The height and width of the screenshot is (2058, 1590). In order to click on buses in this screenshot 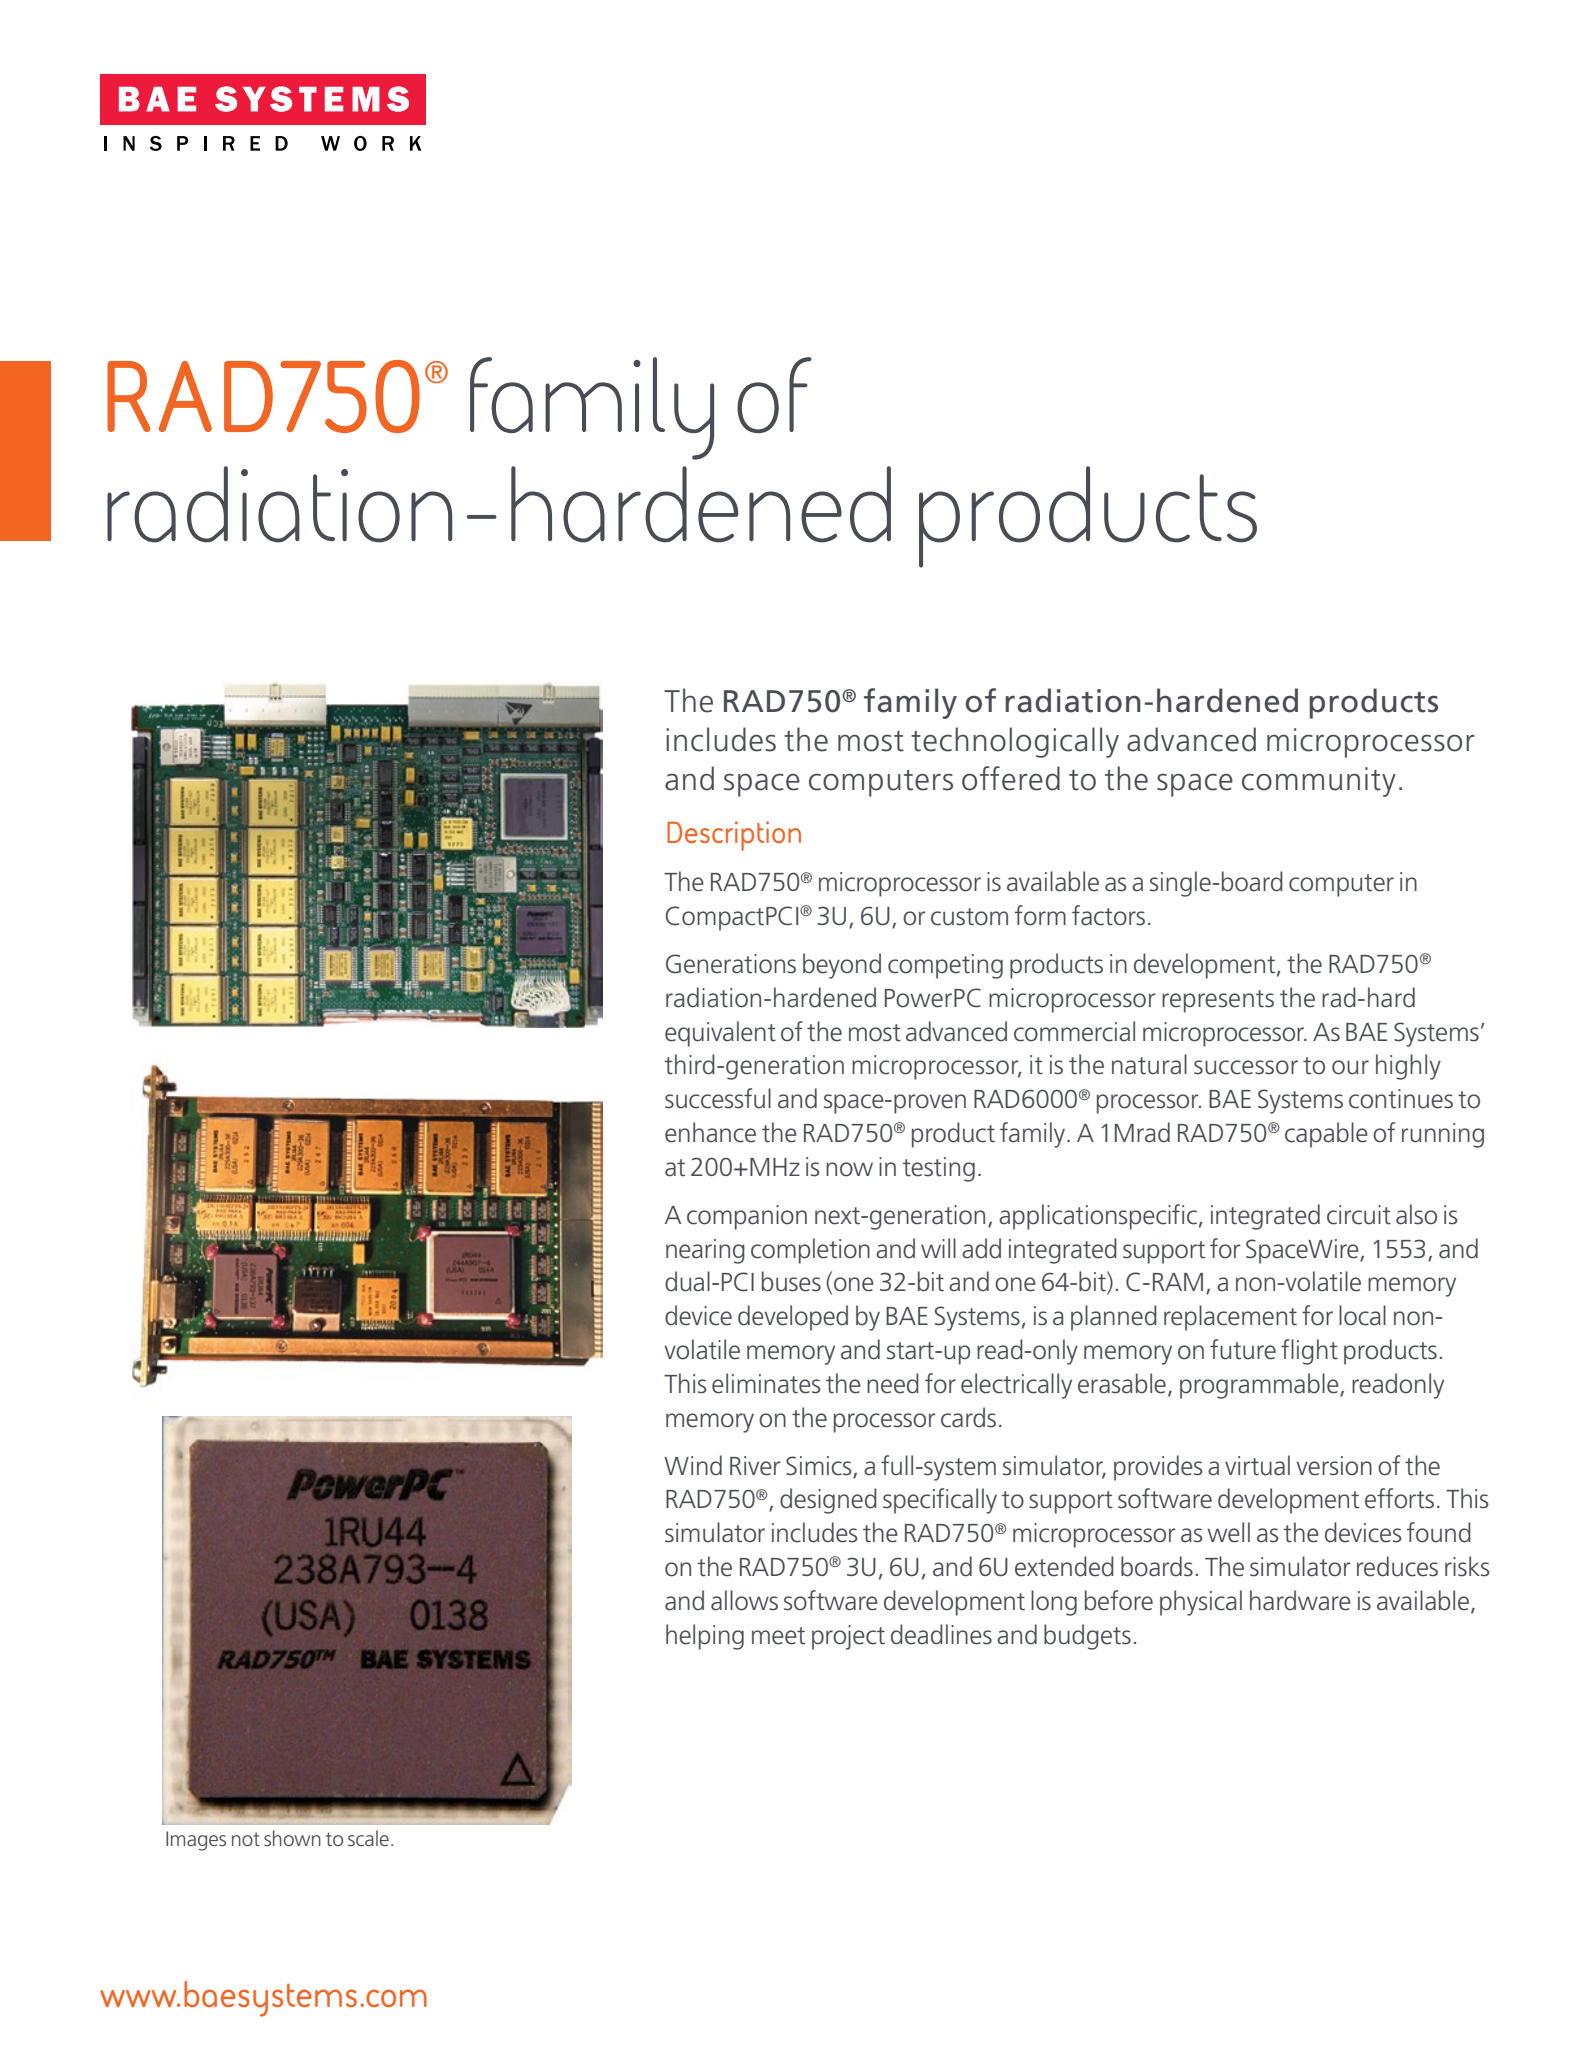, I will do `click(791, 1281)`.
